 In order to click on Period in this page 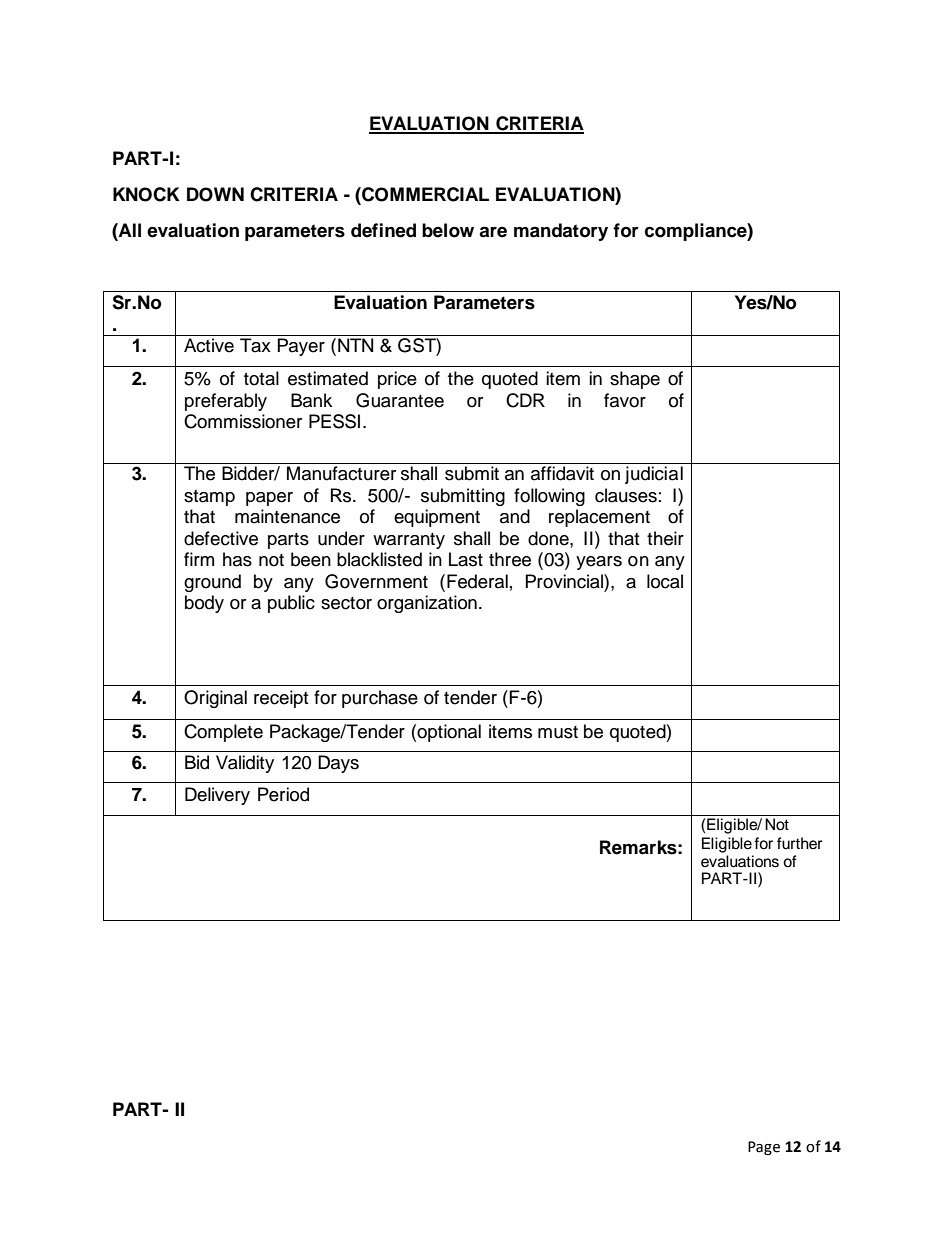, I will do `click(283, 794)`.
